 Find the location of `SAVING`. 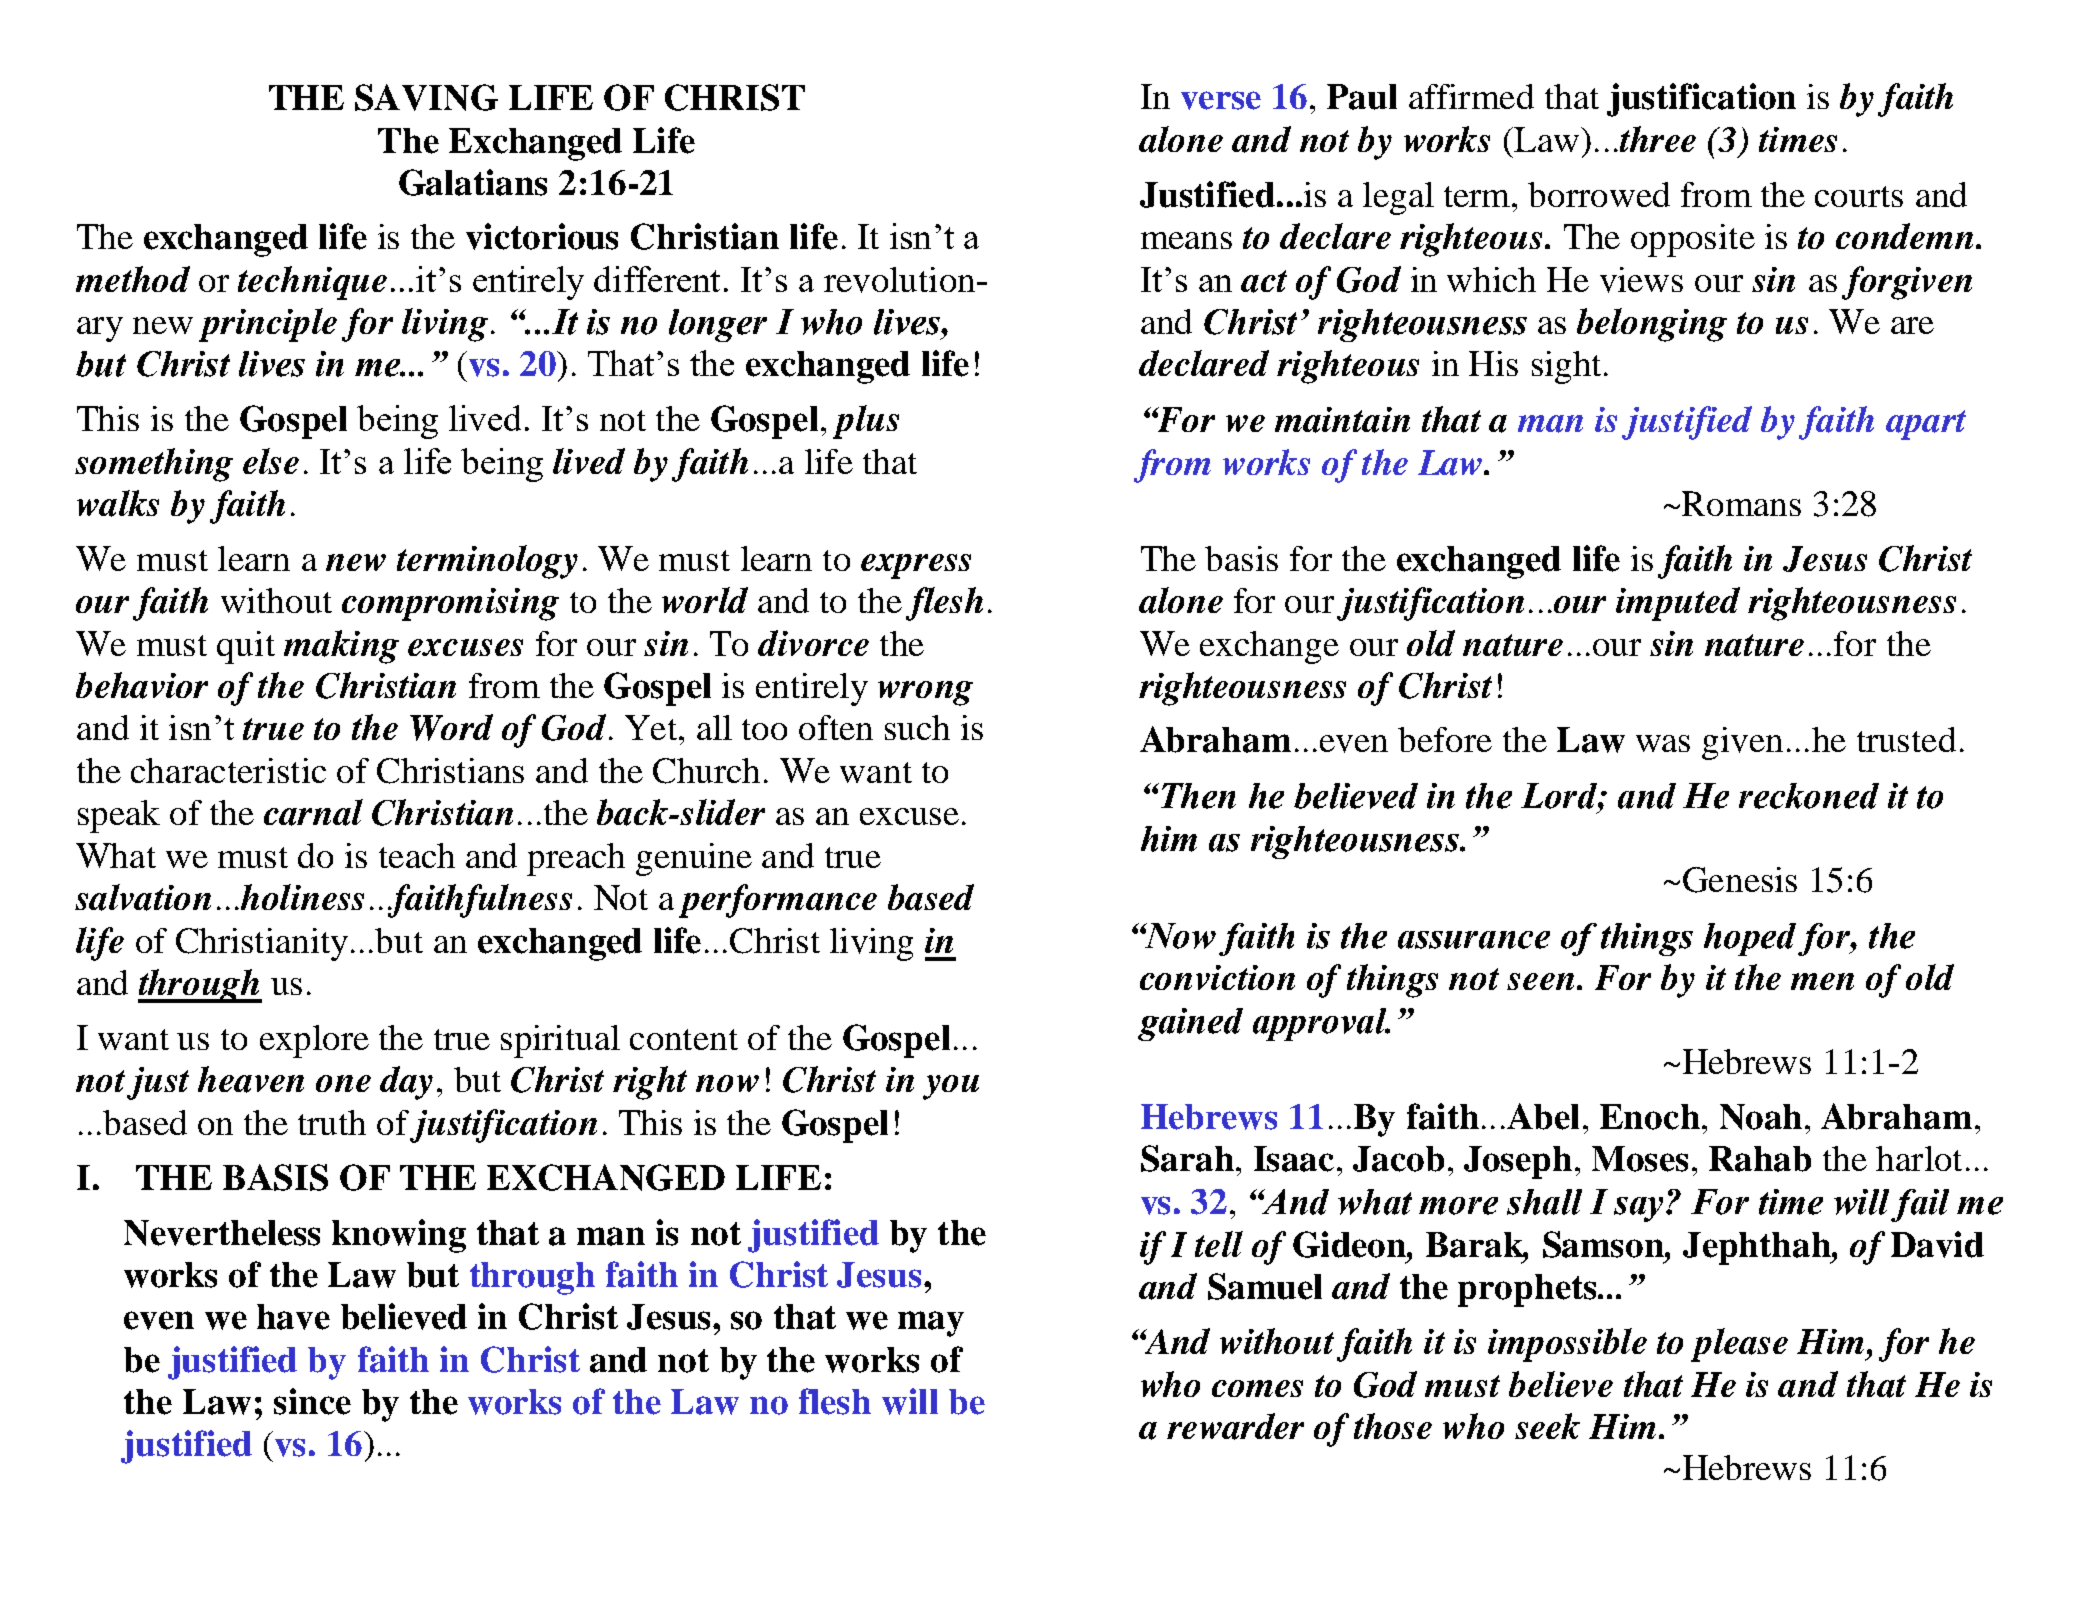

SAVING is located at coordinates (426, 97).
